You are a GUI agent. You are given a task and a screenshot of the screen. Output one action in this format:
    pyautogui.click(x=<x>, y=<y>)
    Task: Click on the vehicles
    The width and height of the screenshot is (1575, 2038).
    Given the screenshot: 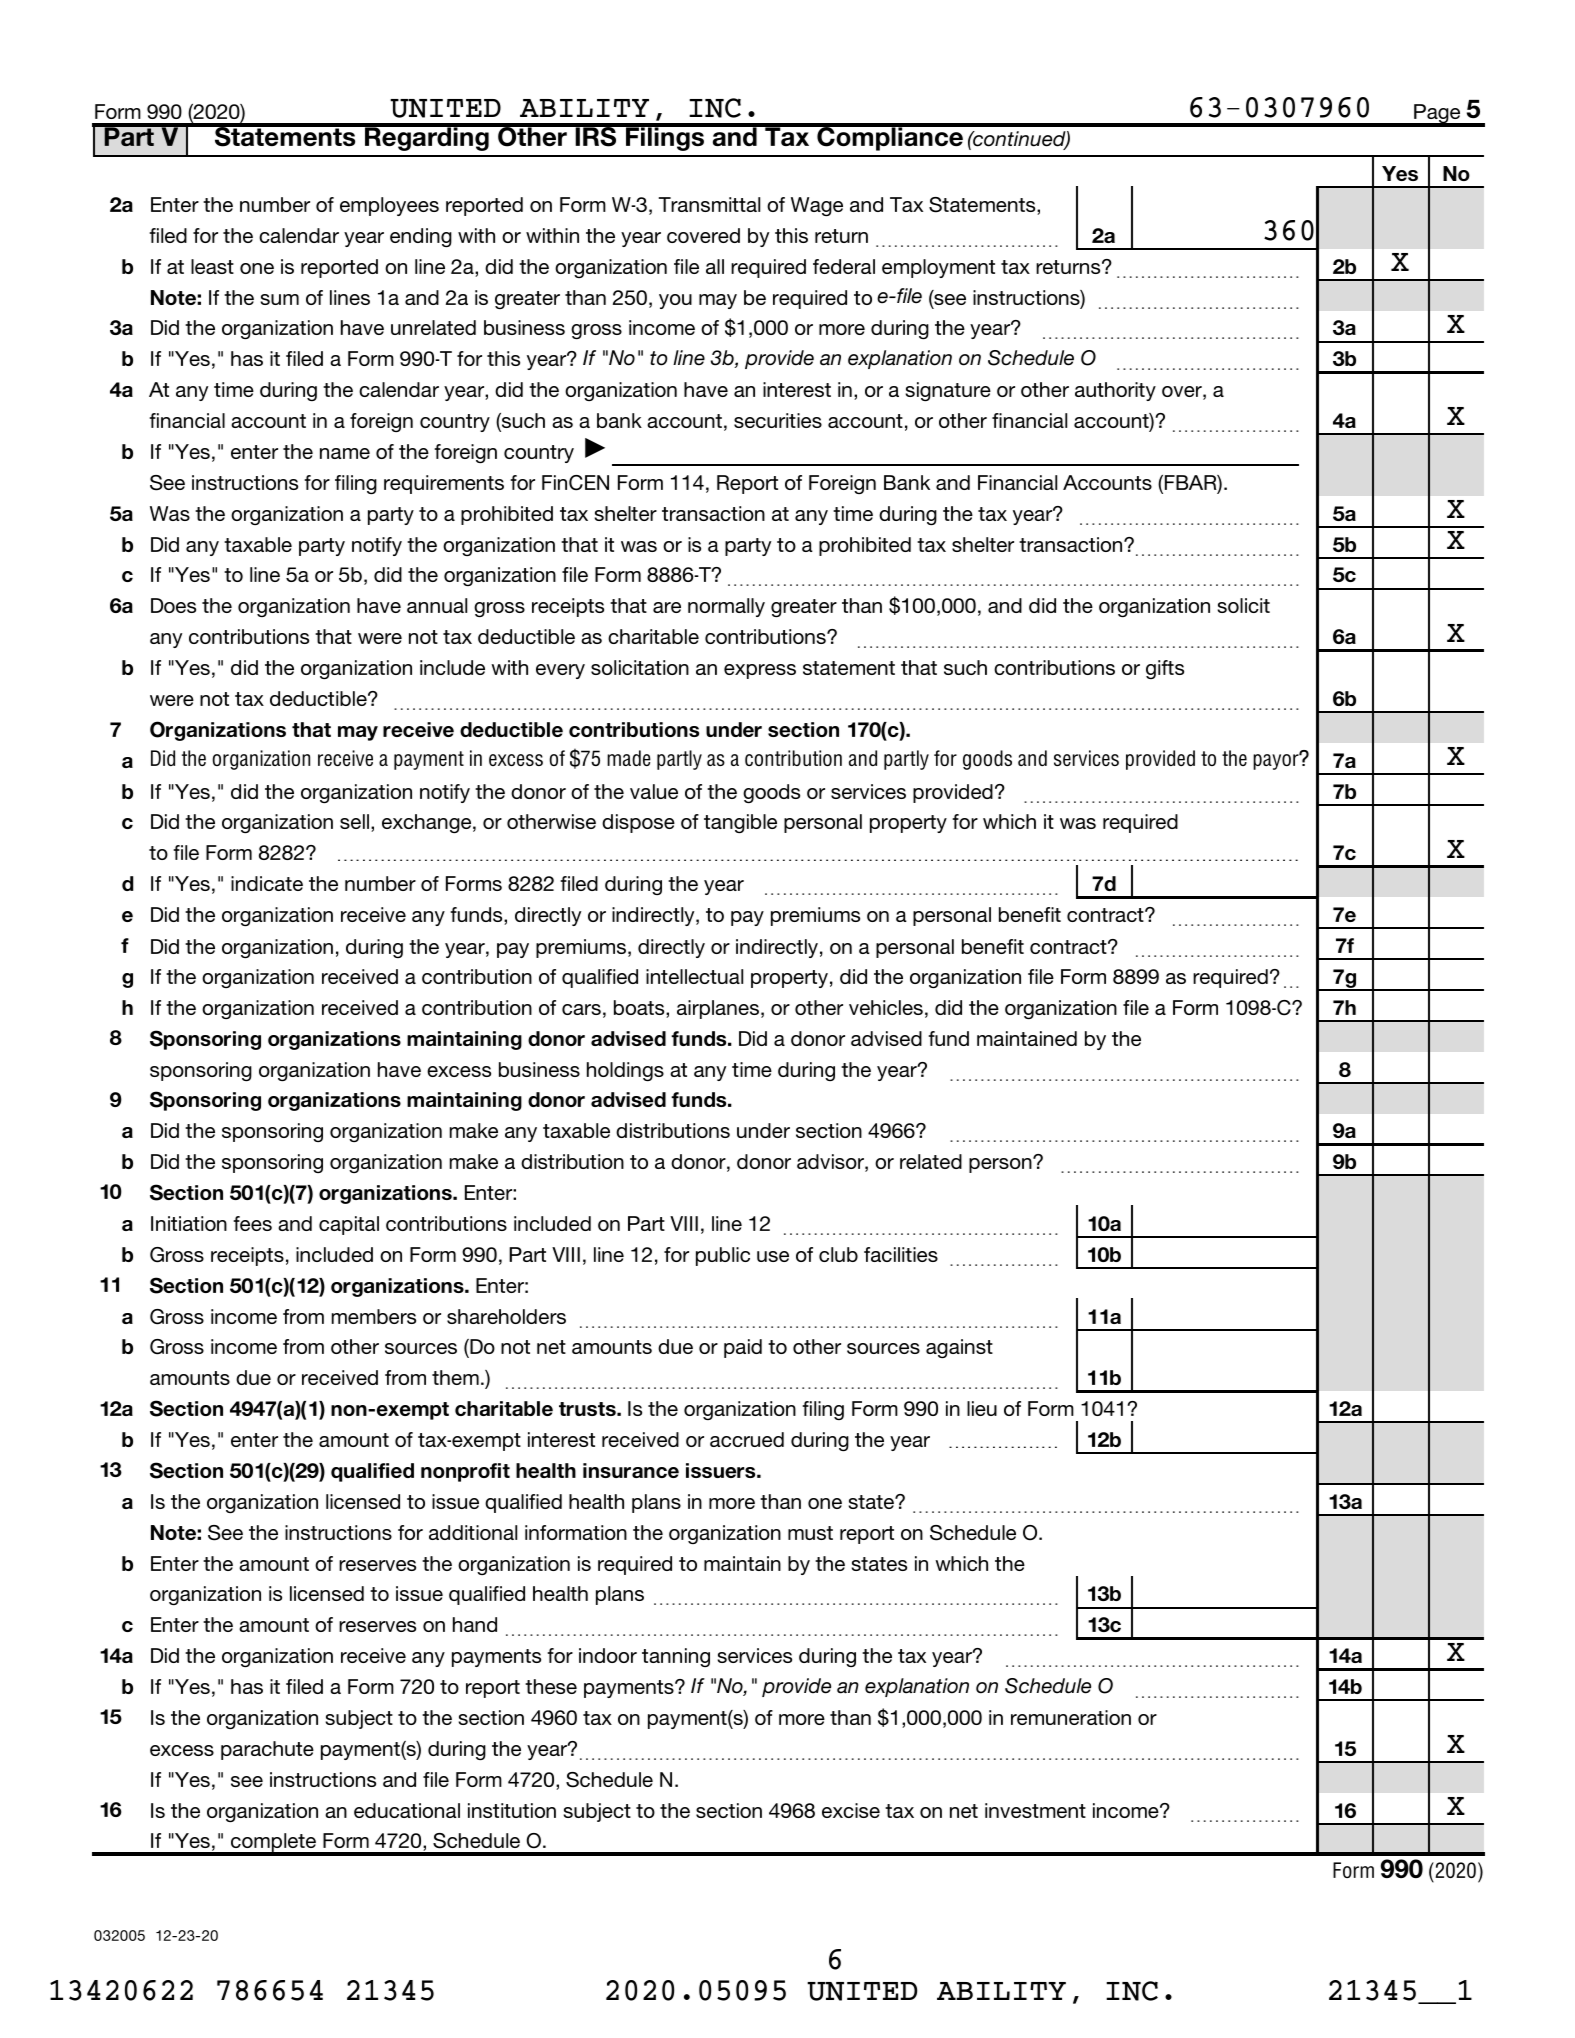 What is the action you would take?
    pyautogui.click(x=886, y=1007)
